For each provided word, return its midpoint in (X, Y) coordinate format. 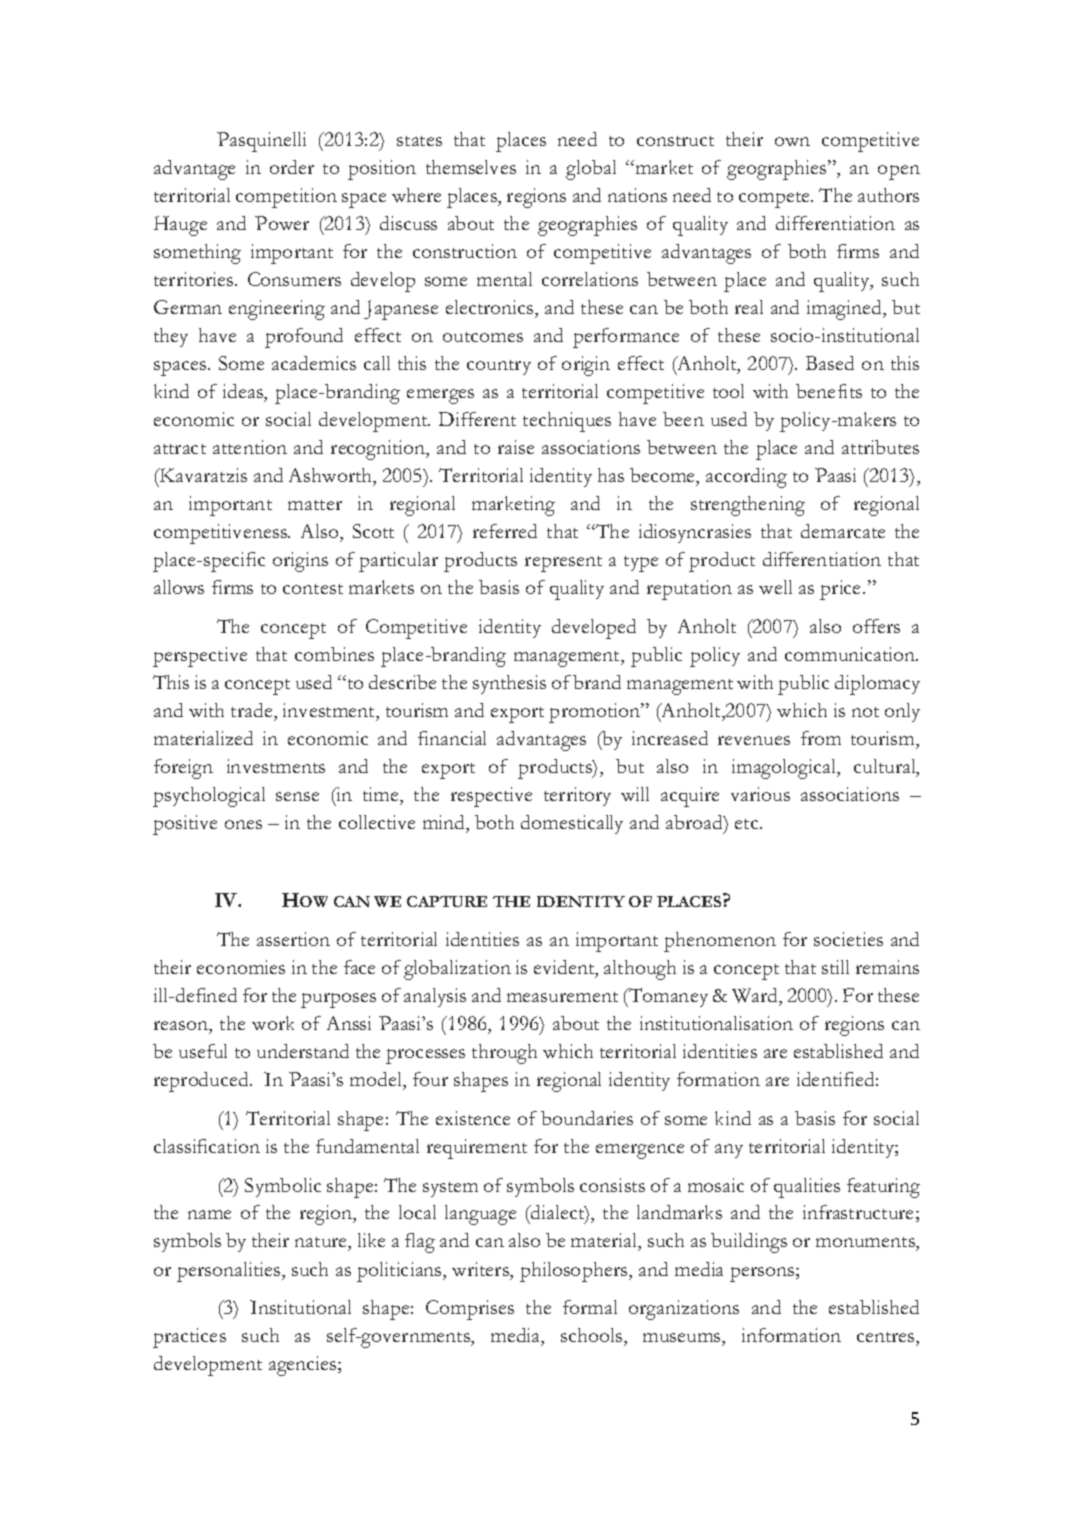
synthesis (509, 684)
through (504, 1054)
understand (303, 1051)
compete (776, 200)
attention (250, 447)
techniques (567, 422)
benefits (829, 391)
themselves (471, 167)
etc (748, 824)
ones (243, 824)
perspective (200, 657)
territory (577, 796)
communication (851, 654)
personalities (230, 1272)
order (292, 167)
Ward (756, 996)
